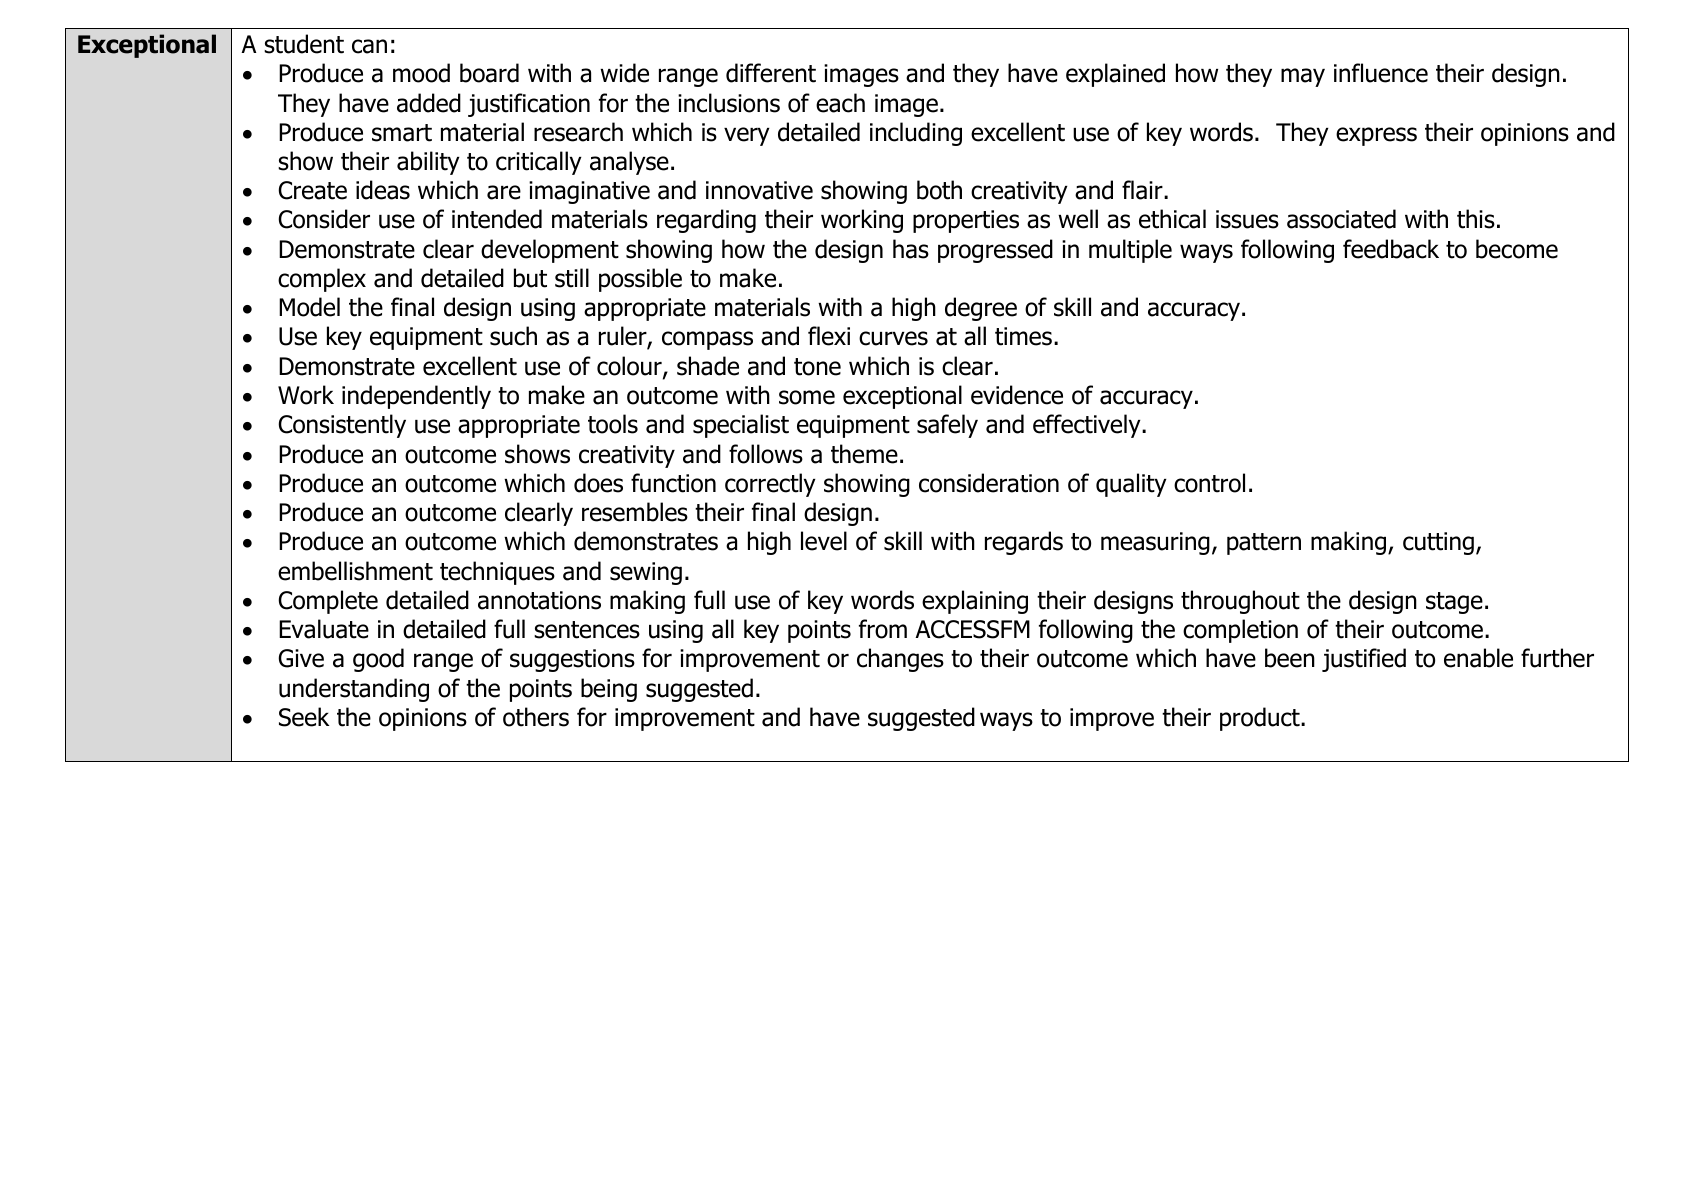 This page has height=1198, width=1694. I want to click on justified, so click(1364, 660).
